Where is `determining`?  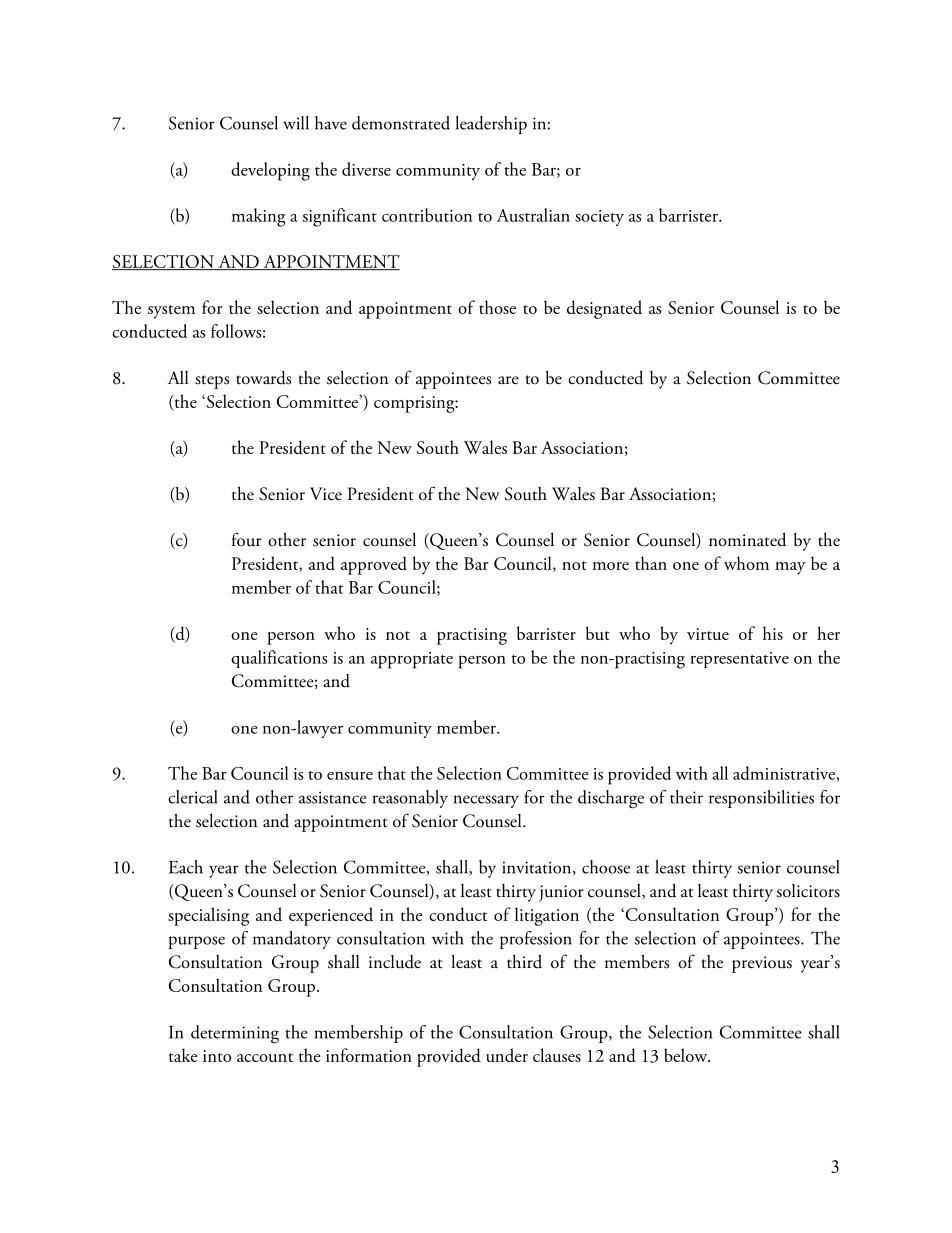 determining is located at coordinates (235, 1034).
